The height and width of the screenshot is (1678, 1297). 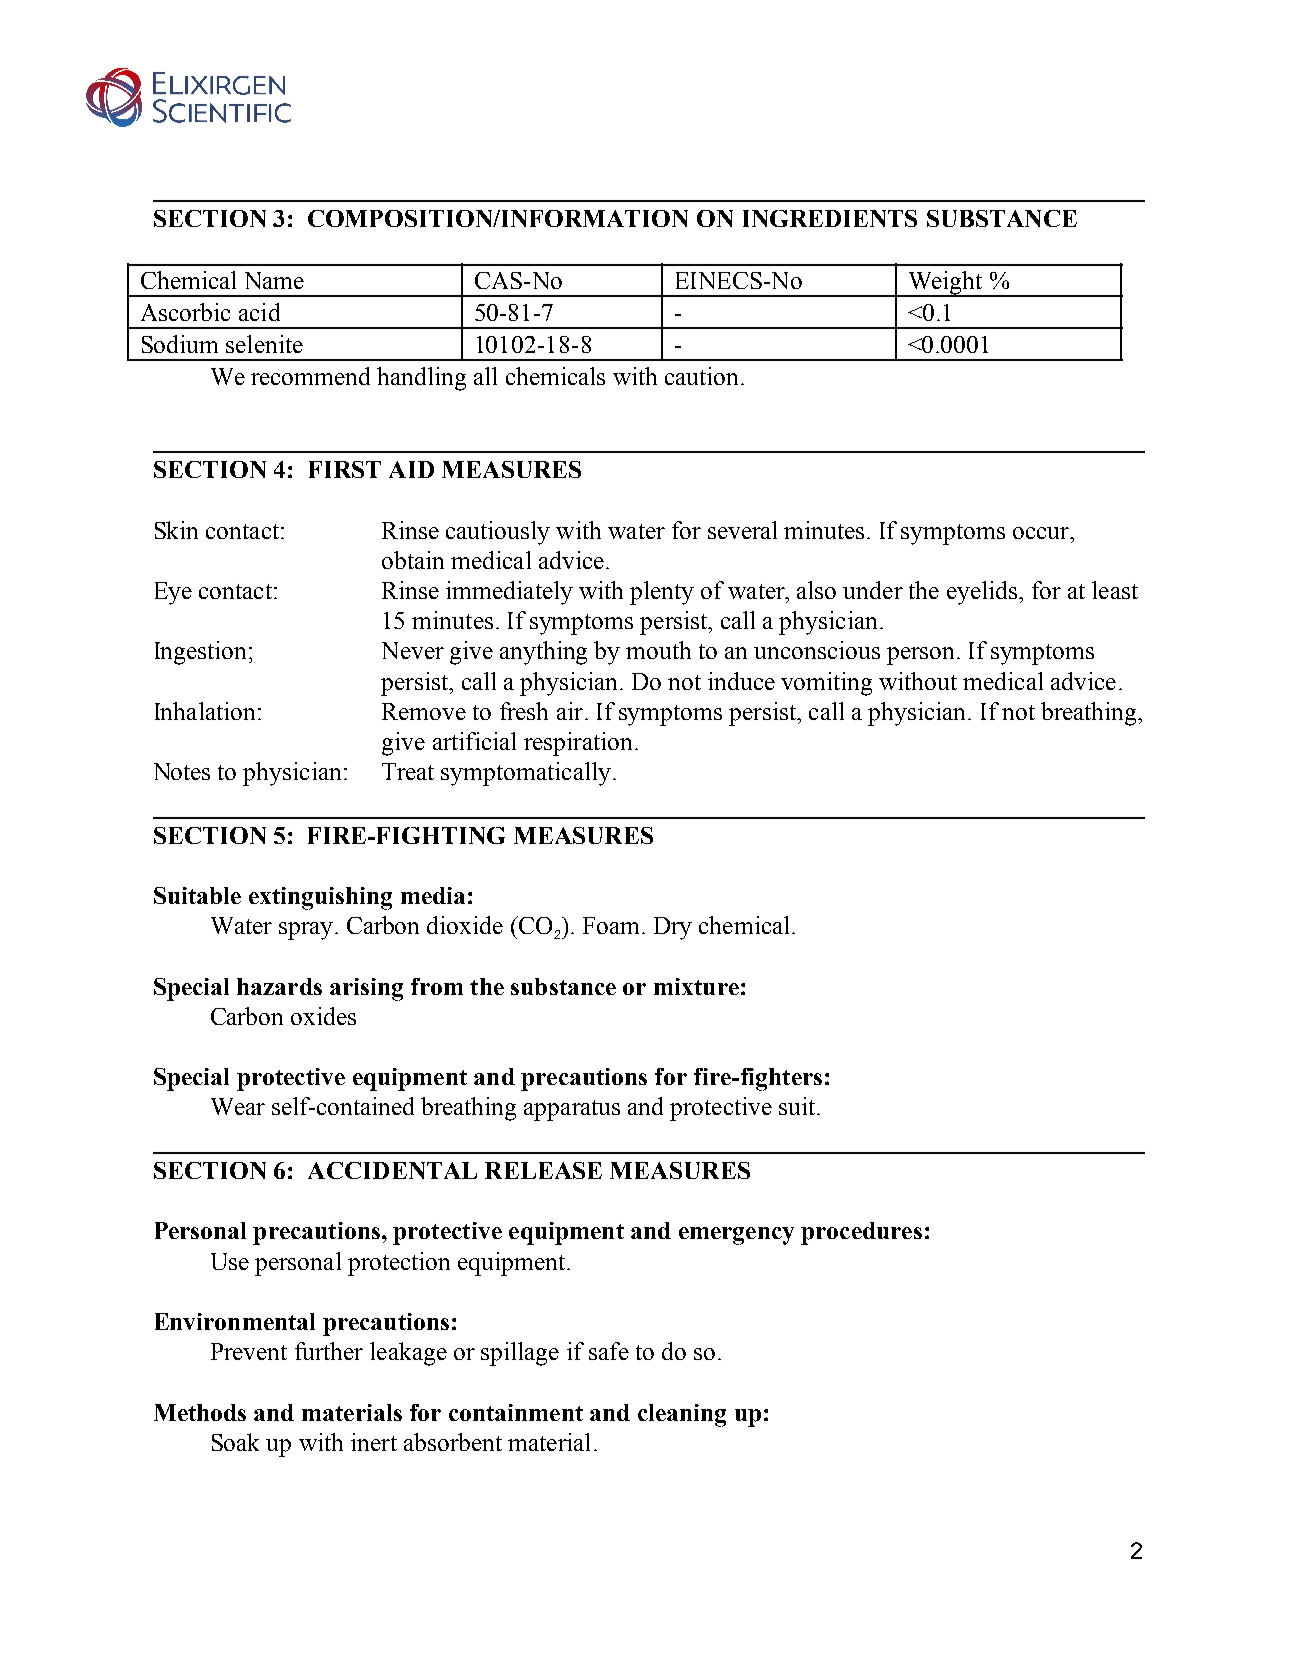 I want to click on occur, so click(x=1042, y=533).
